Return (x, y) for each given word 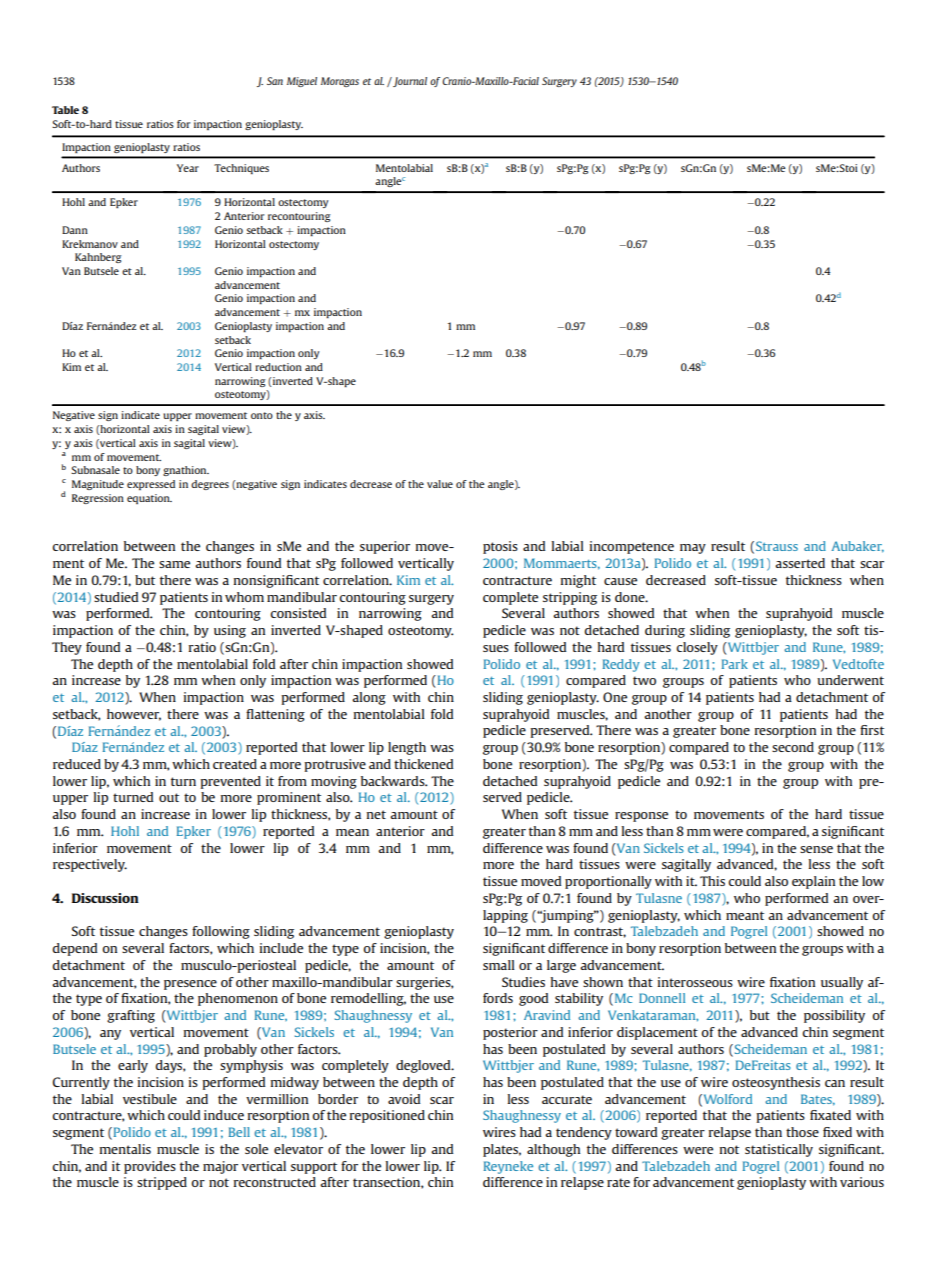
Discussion (105, 898)
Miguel (302, 82)
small (499, 965)
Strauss (777, 546)
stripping (570, 598)
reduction (278, 367)
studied (116, 597)
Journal (409, 82)
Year (188, 168)
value (440, 484)
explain (813, 882)
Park (735, 664)
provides (150, 1167)
